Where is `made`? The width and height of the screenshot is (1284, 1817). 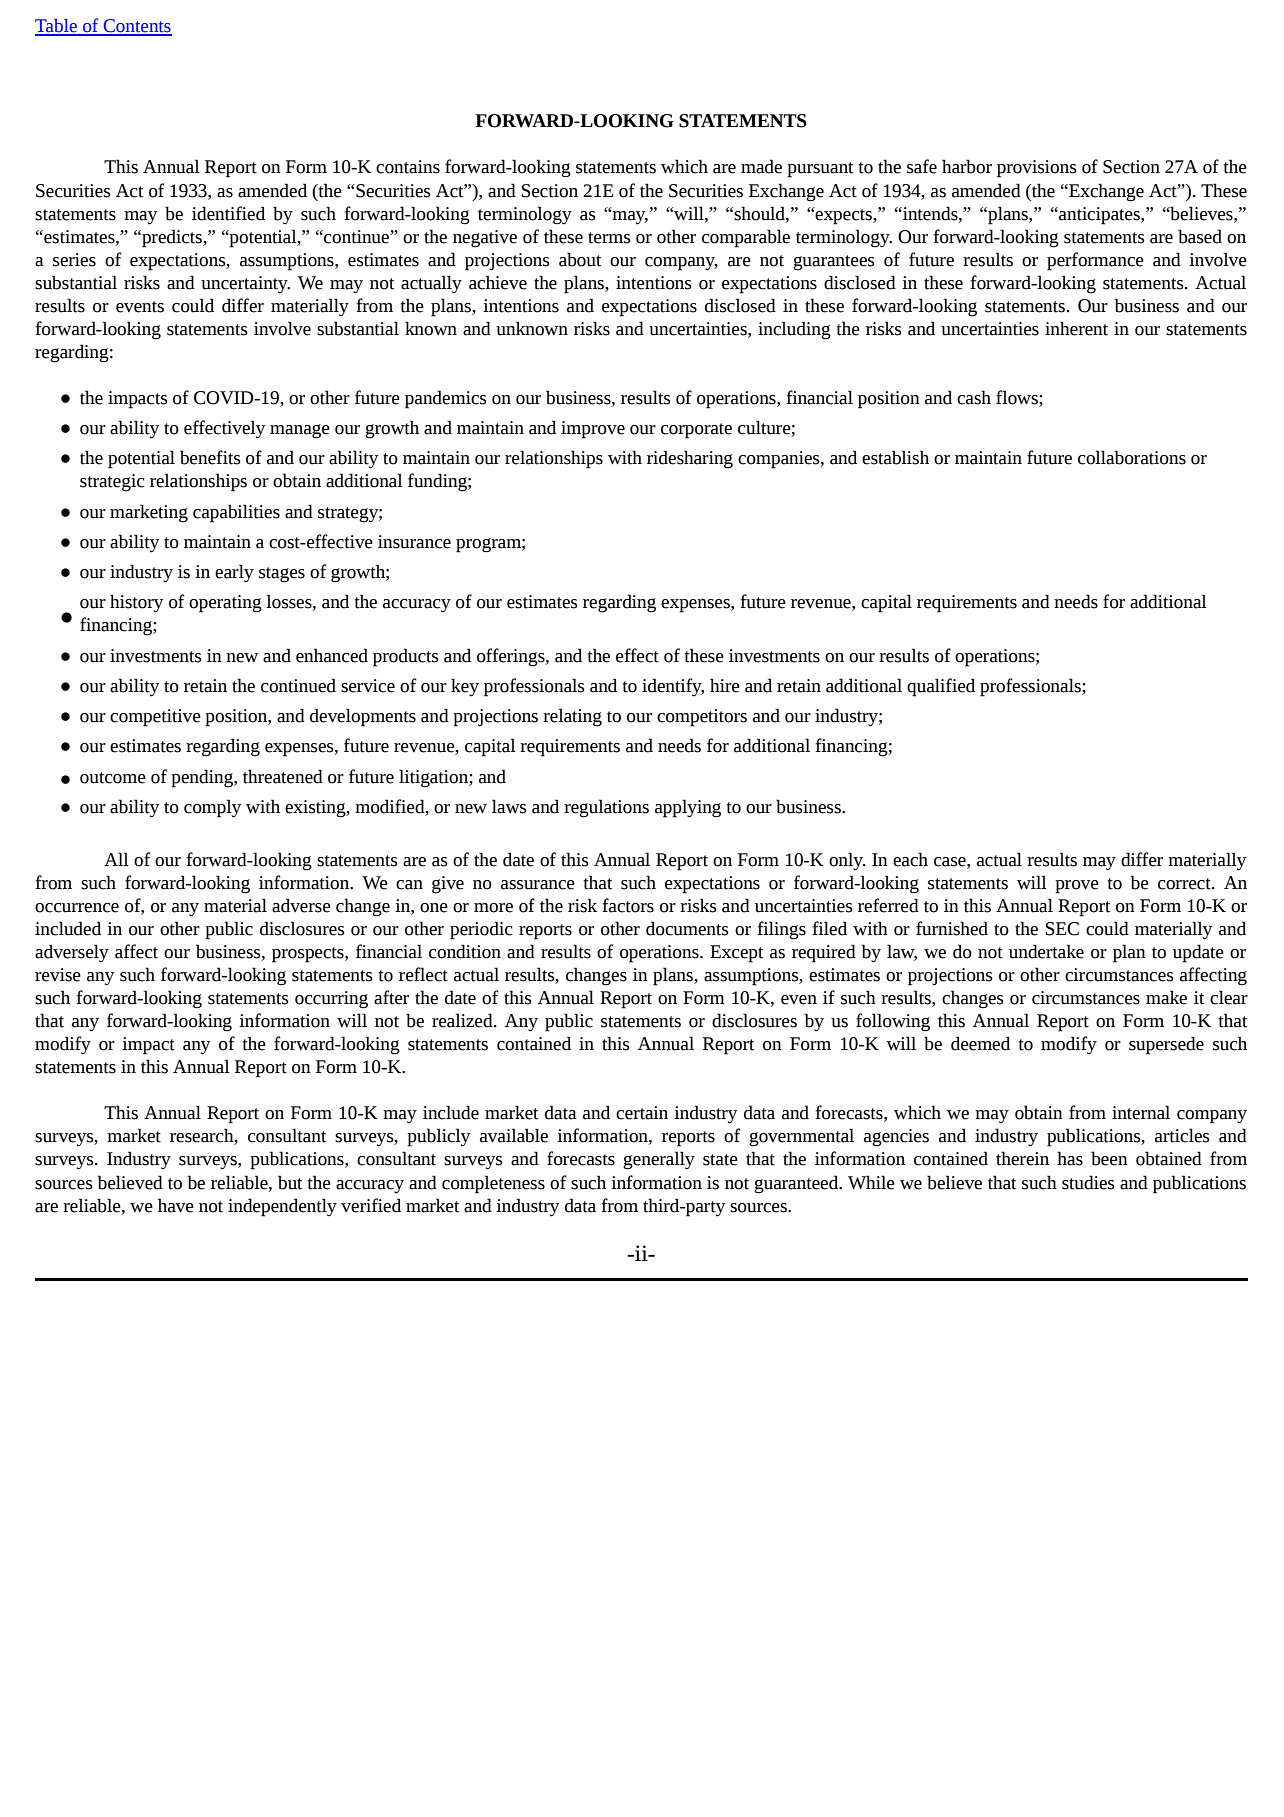
made is located at coordinates (761, 166).
